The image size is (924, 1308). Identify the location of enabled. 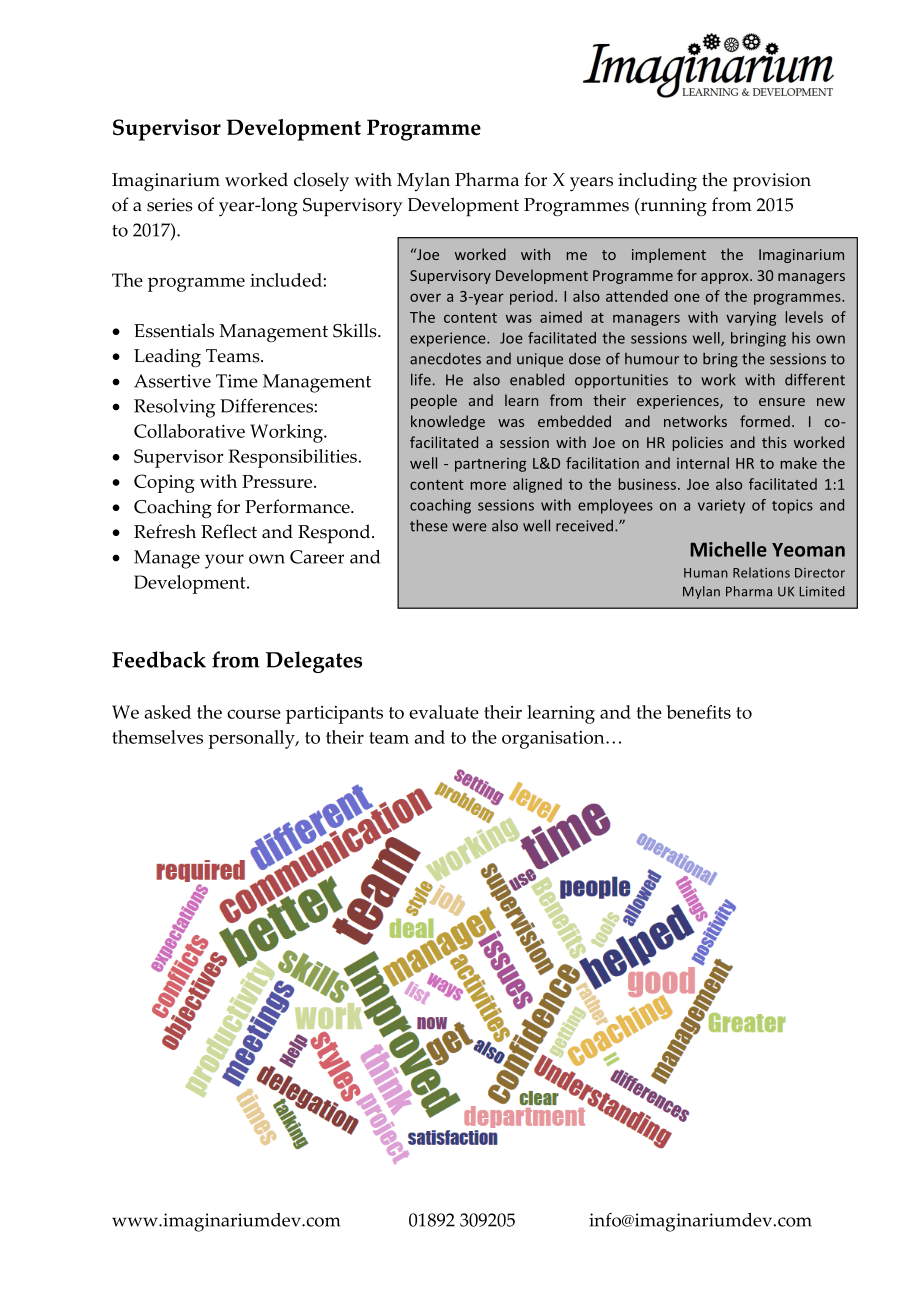
(537, 379).
